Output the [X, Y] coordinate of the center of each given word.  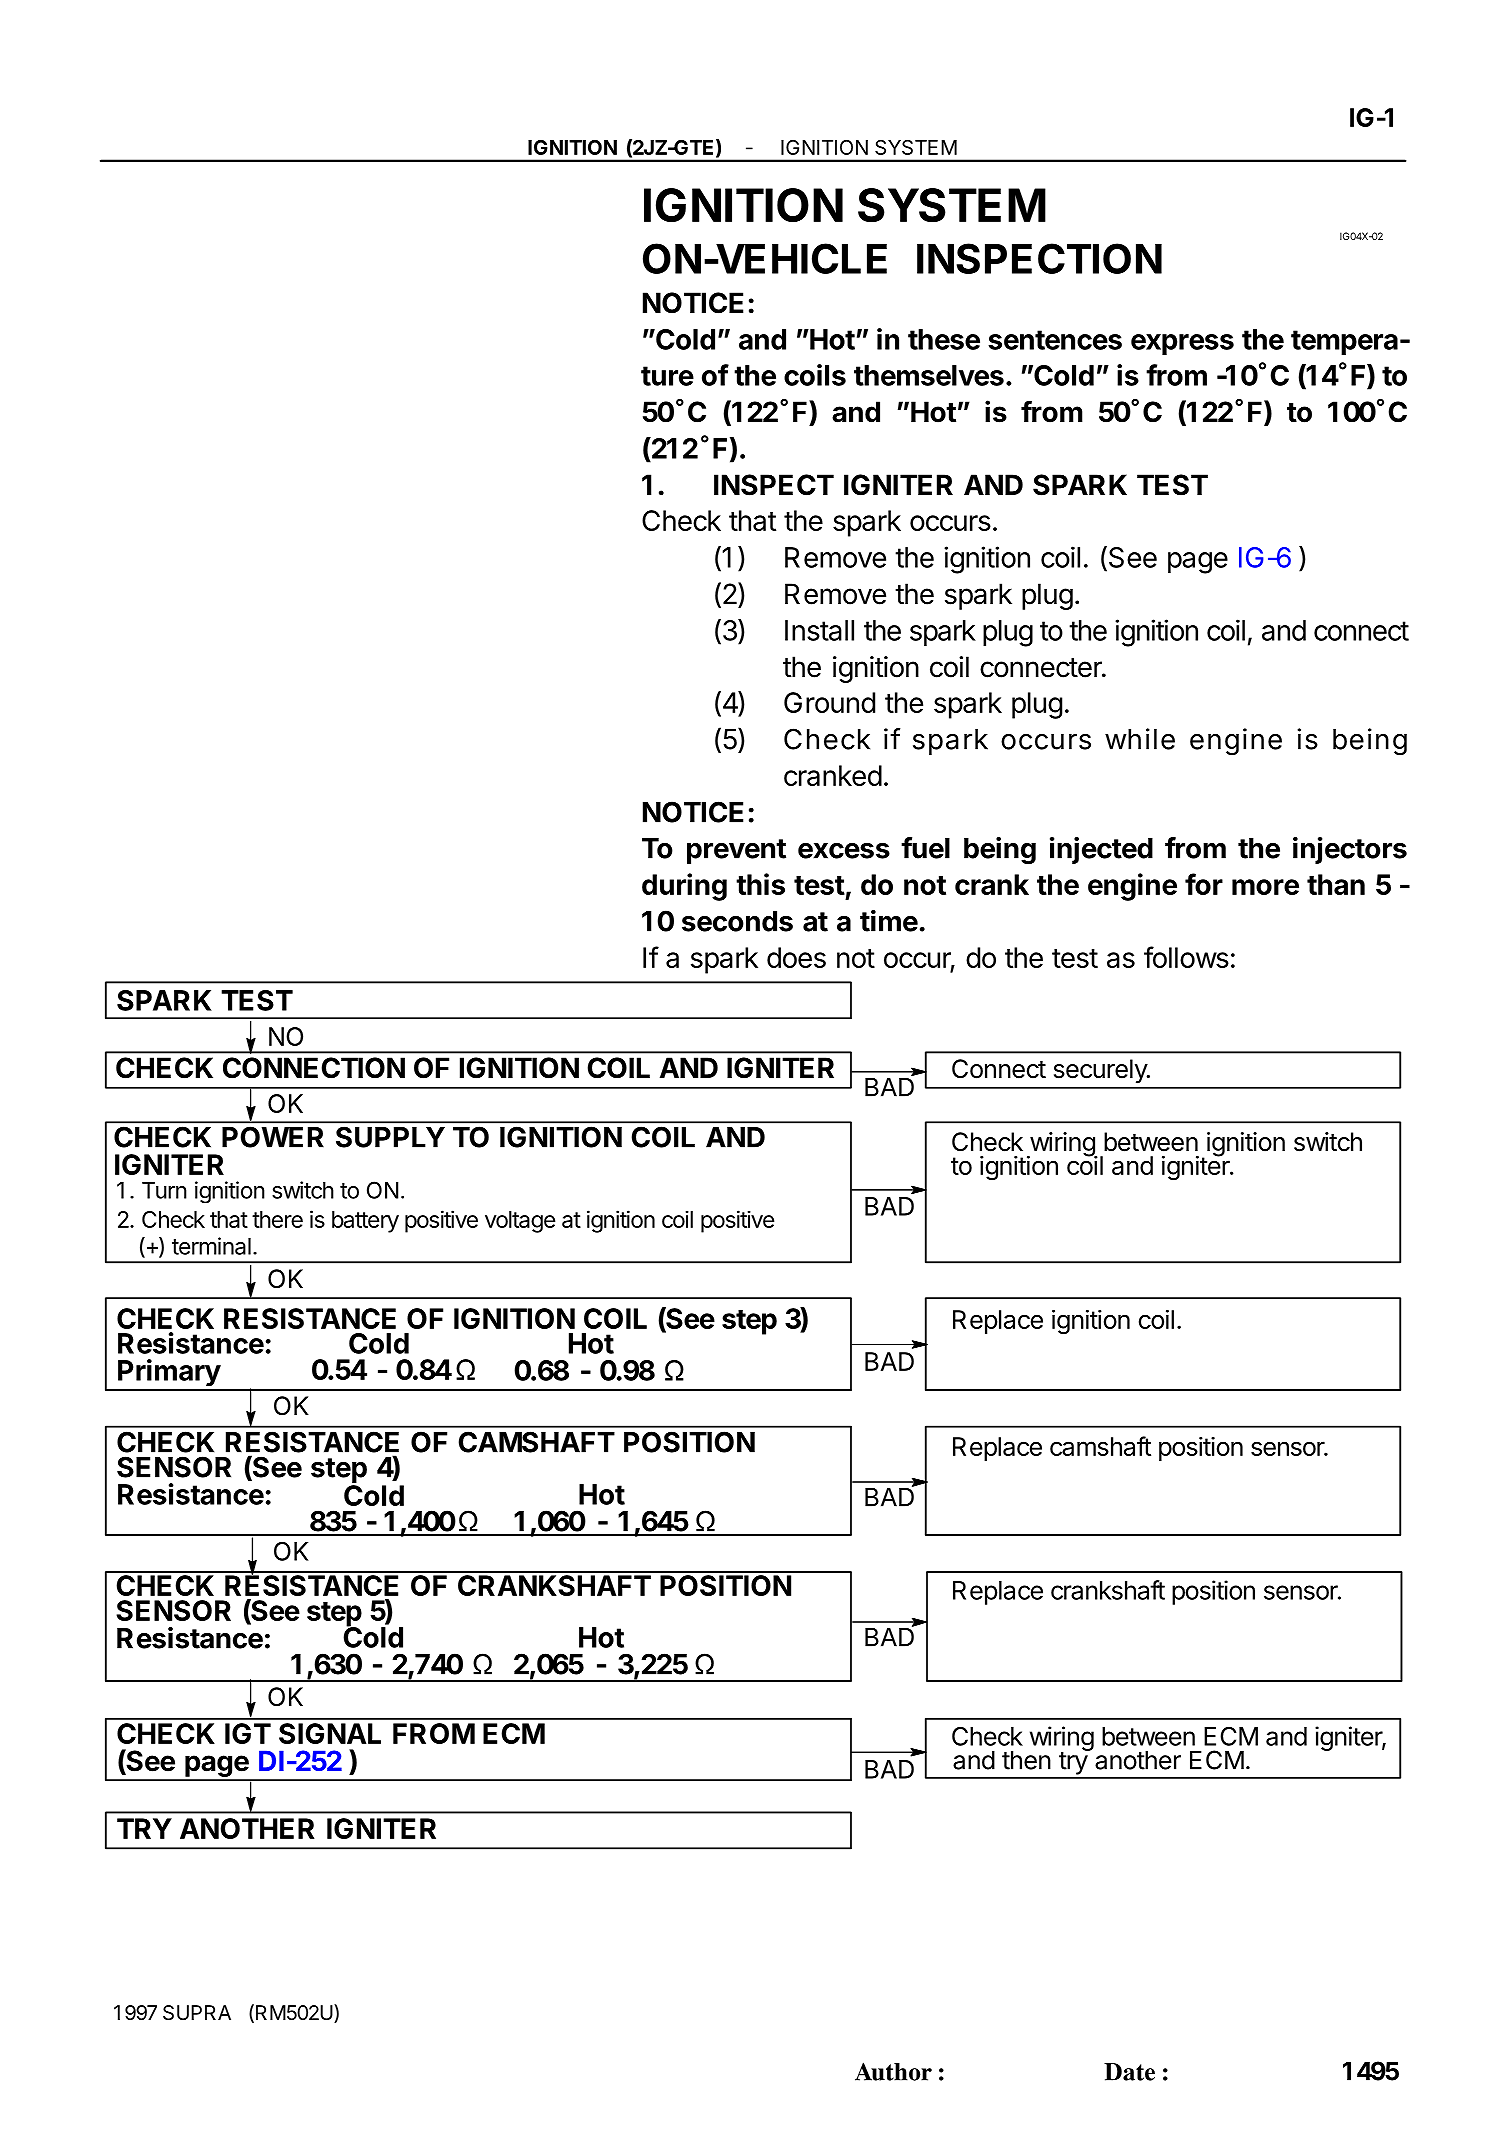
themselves [929, 375]
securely [1101, 1071]
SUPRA [197, 2013]
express [1182, 344]
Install [819, 630]
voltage [520, 1222]
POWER [273, 1137]
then [1026, 1760]
